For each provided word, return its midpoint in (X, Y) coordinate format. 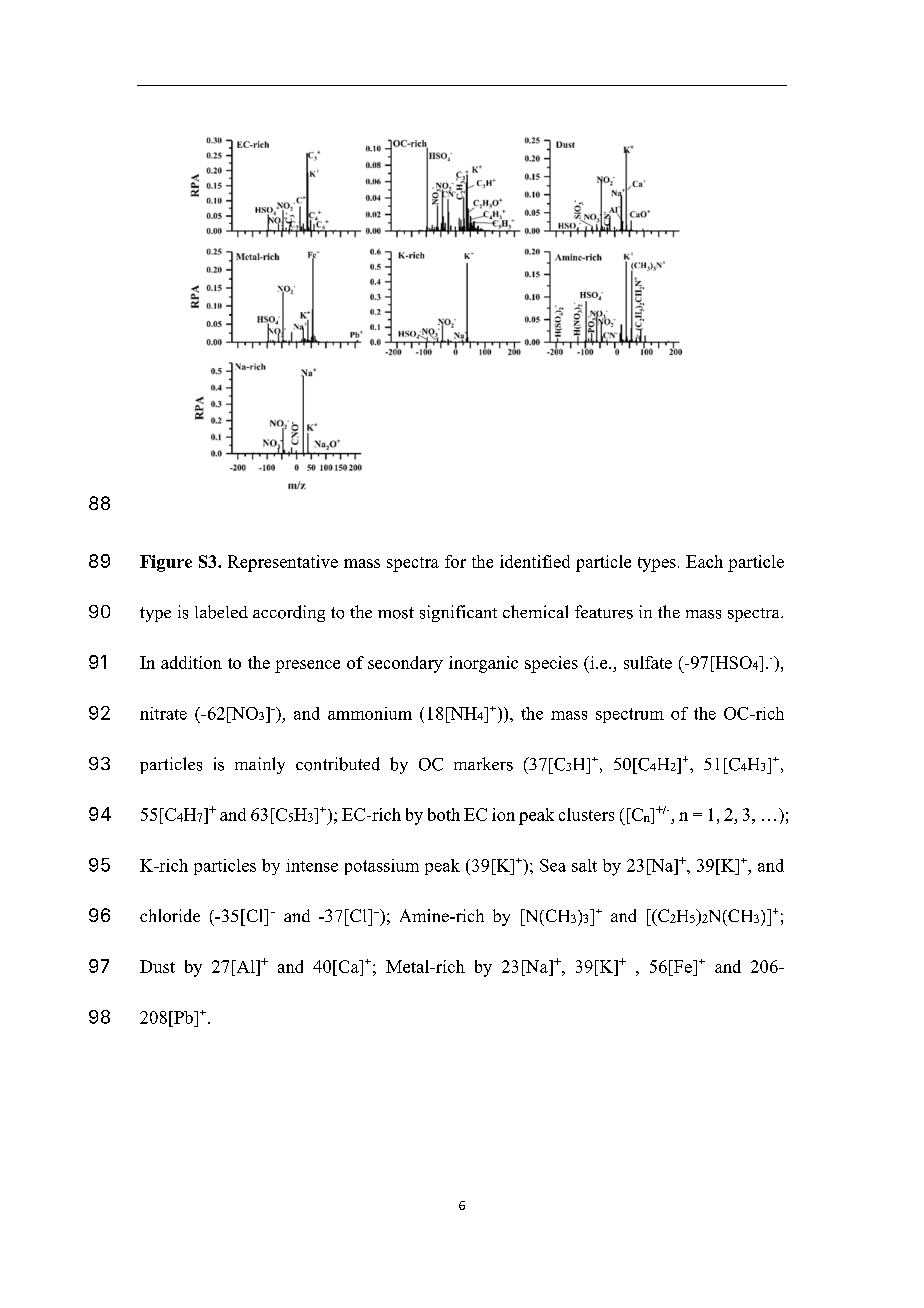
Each (704, 561)
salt (584, 865)
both (444, 814)
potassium (382, 867)
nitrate (163, 713)
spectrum (630, 715)
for (455, 561)
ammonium (370, 713)
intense (312, 865)
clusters (586, 814)
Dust (157, 966)
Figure (166, 563)
